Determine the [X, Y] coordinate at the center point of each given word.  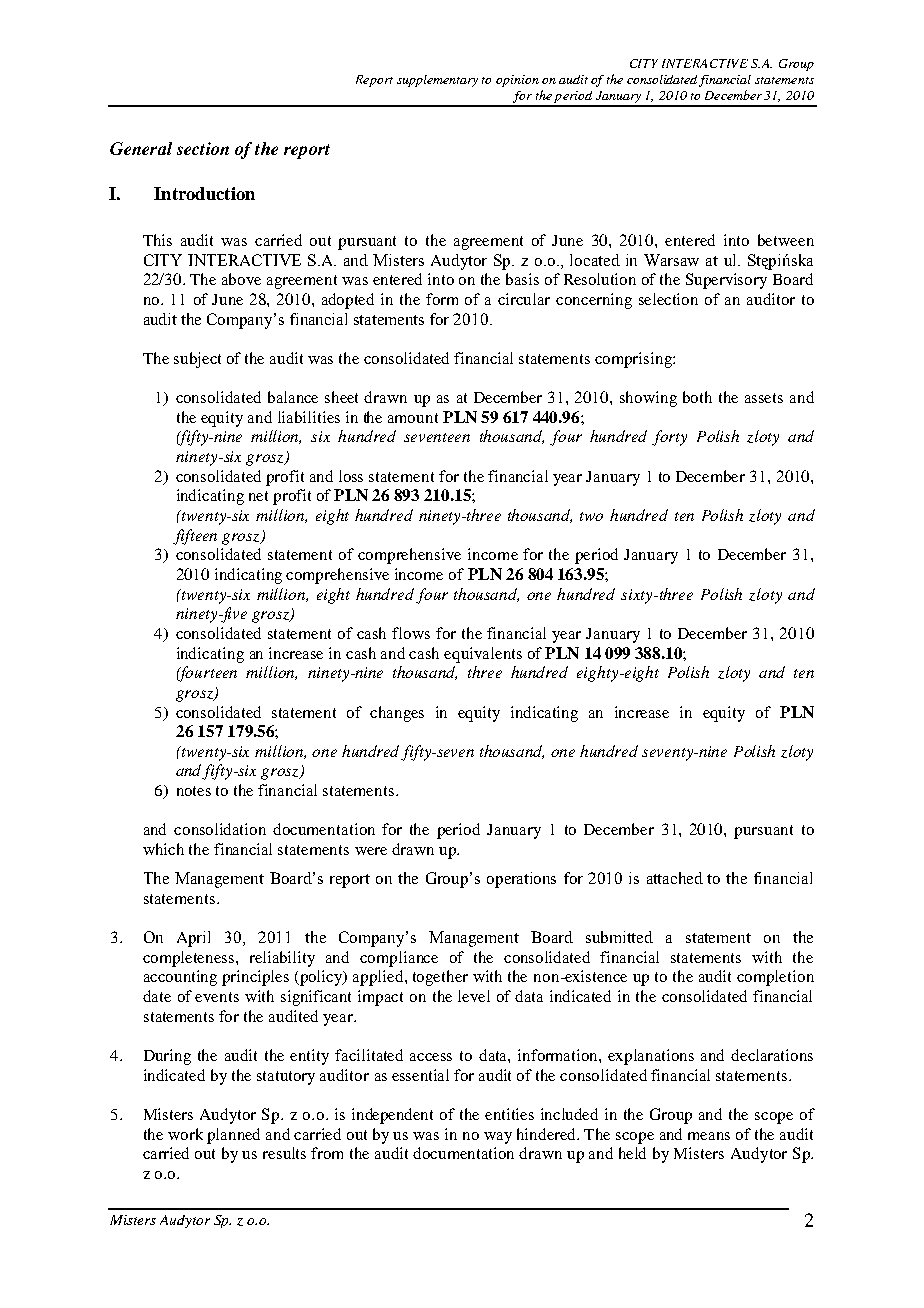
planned [233, 1136]
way [498, 1138]
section [203, 148]
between [786, 240]
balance [293, 397]
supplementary [437, 81]
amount [413, 418]
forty [669, 438]
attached [675, 878]
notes [194, 791]
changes [397, 714]
